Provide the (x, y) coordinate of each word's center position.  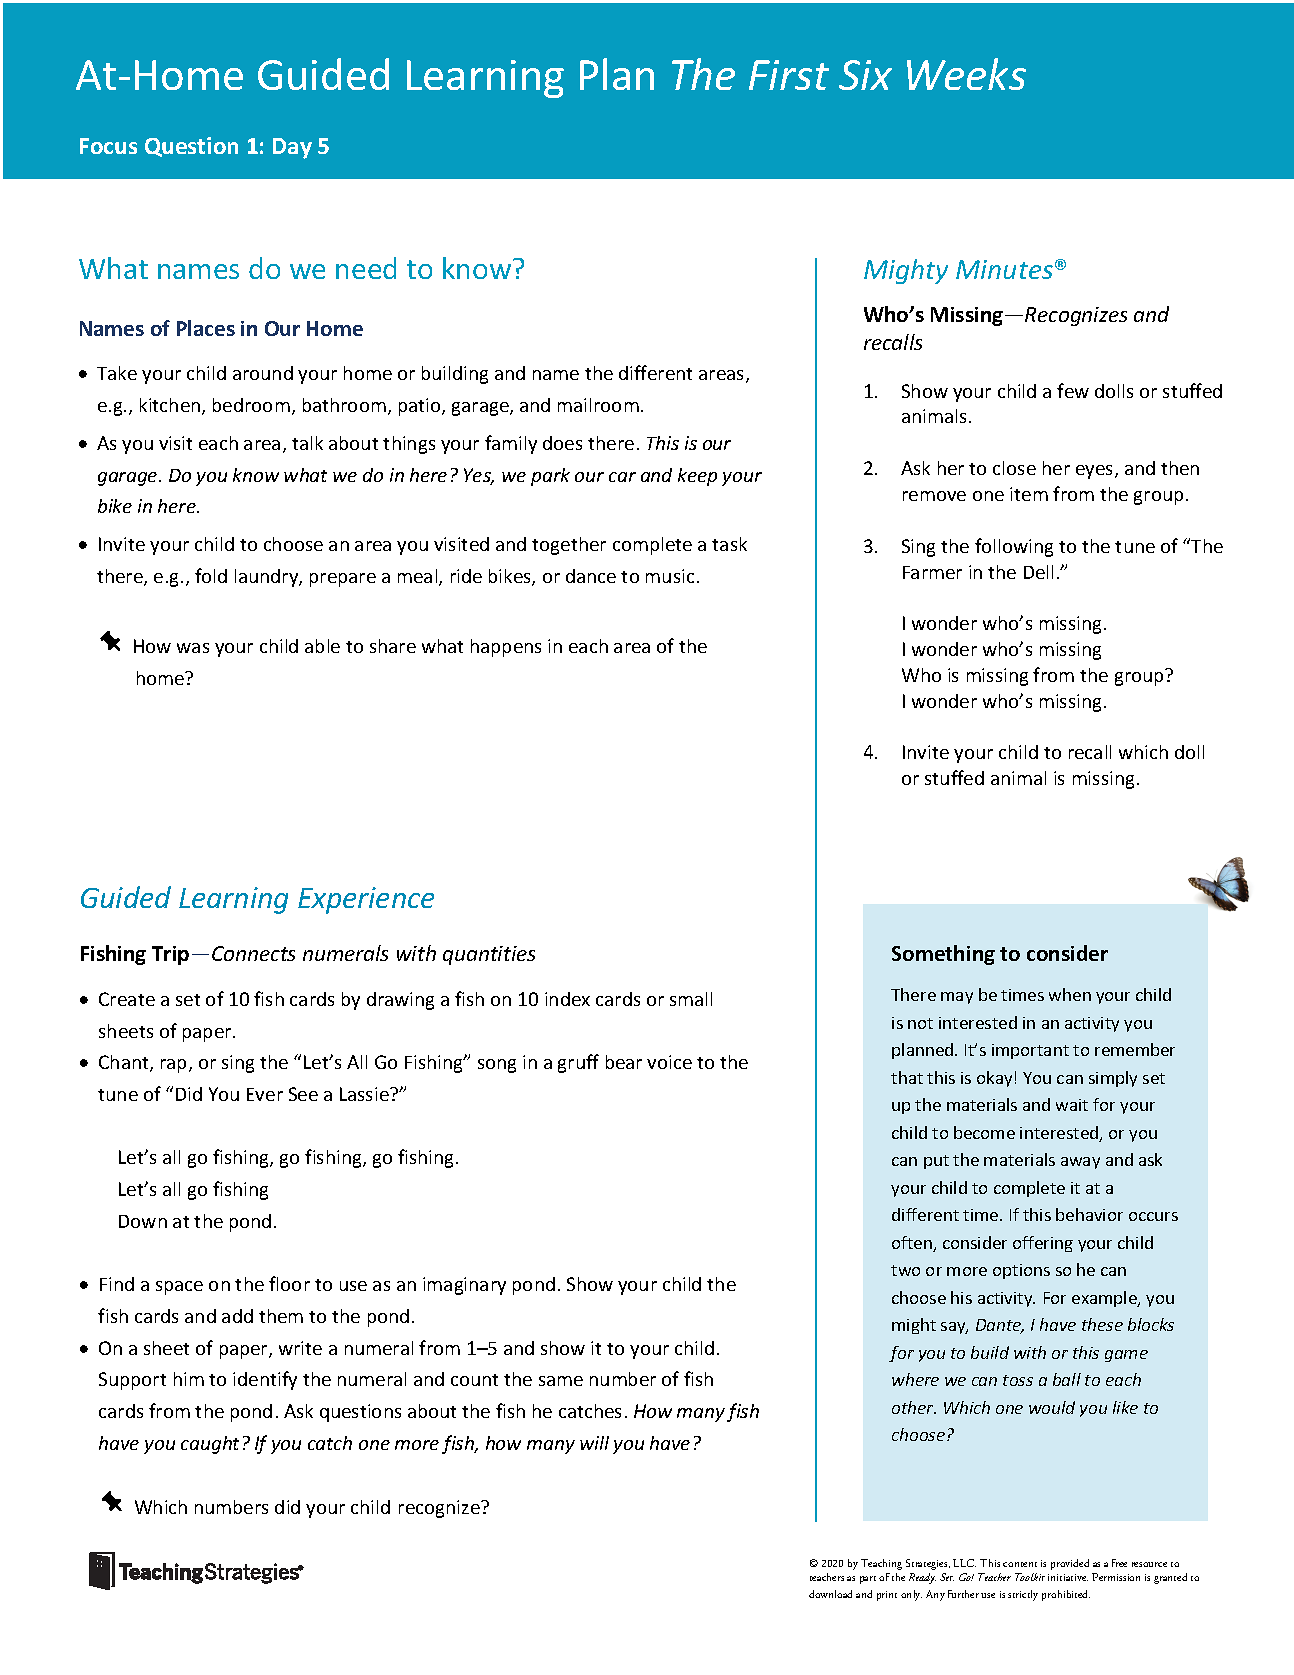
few (1073, 390)
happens (506, 648)
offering (1043, 1244)
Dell (1038, 572)
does (562, 443)
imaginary (464, 1286)
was (193, 648)
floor (289, 1283)
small (691, 999)
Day (292, 148)
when (1070, 994)
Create (127, 999)
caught (210, 1445)
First (789, 75)
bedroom (251, 405)
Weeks (966, 74)
